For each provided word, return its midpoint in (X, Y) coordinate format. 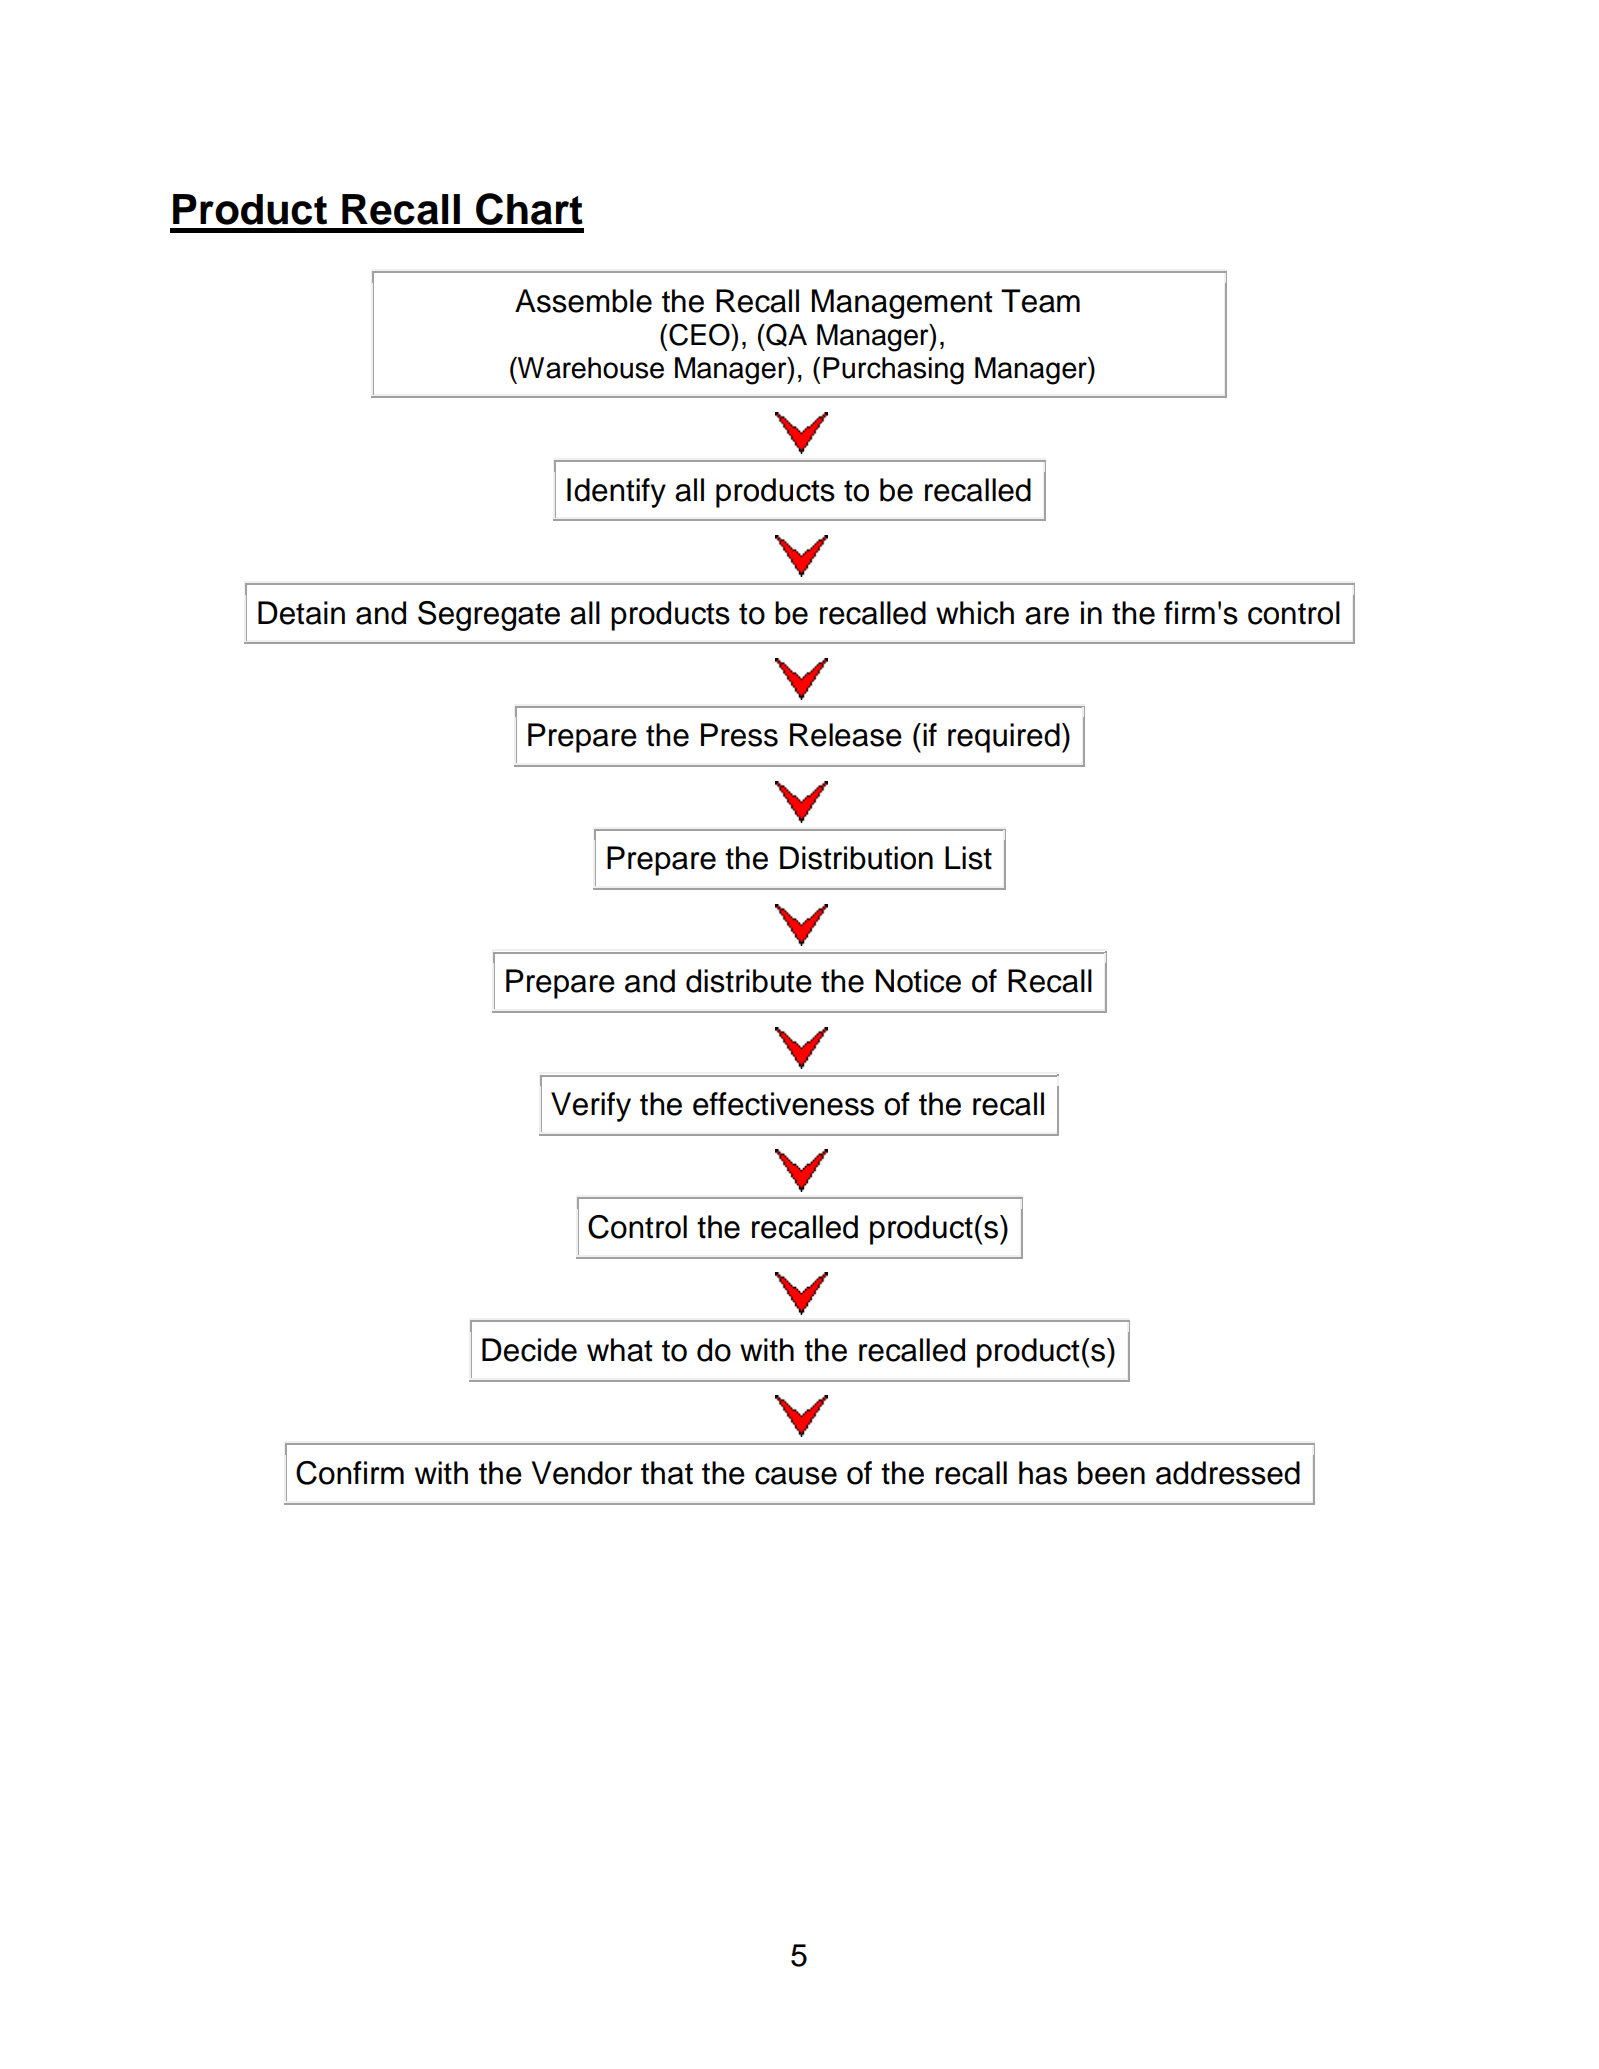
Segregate (489, 616)
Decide (529, 1350)
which (975, 613)
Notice (918, 981)
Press (739, 735)
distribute (749, 981)
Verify (591, 1107)
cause (796, 1476)
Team (1040, 301)
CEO (700, 334)
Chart (529, 209)
